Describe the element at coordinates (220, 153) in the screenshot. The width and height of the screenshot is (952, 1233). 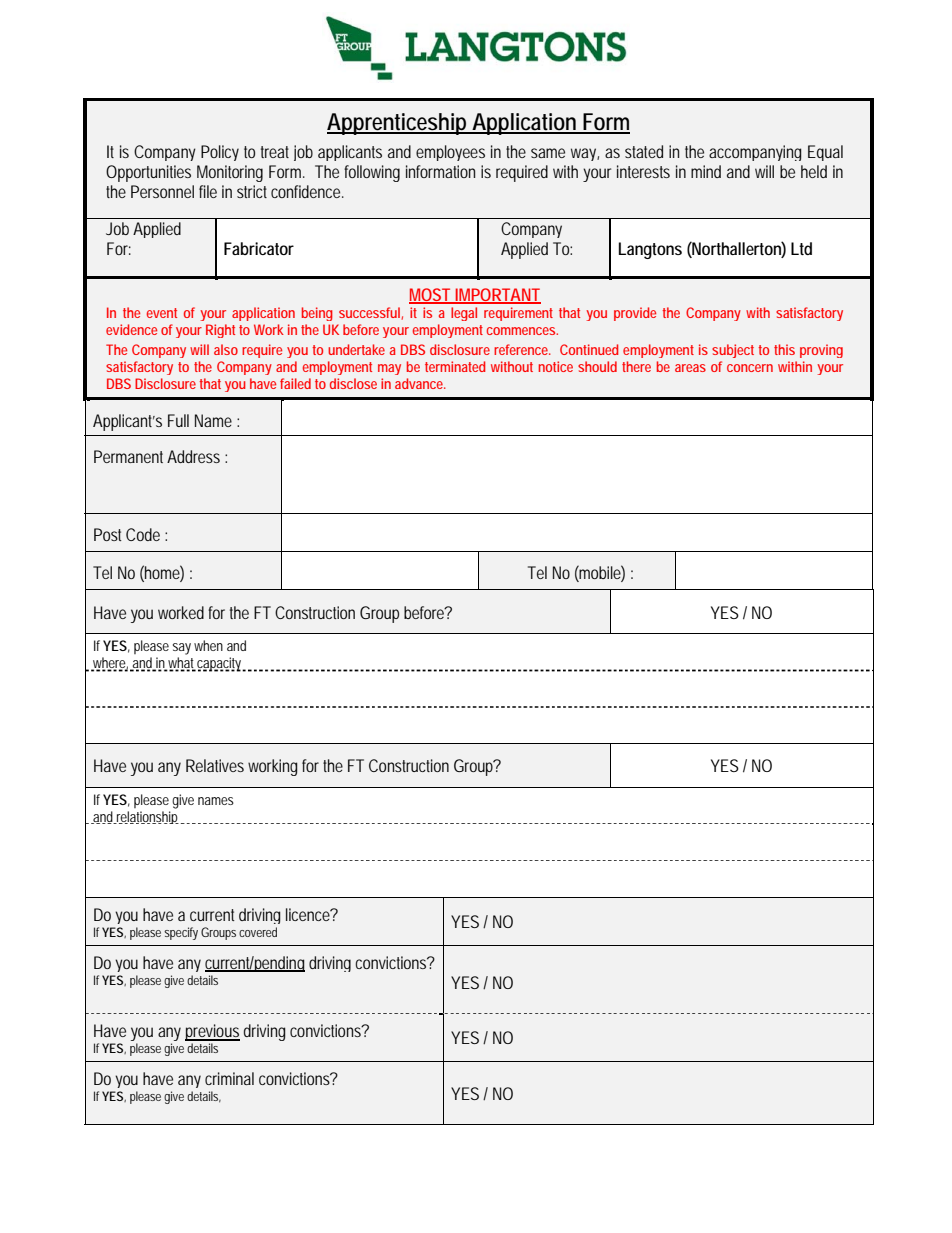
I see `Policy` at that location.
